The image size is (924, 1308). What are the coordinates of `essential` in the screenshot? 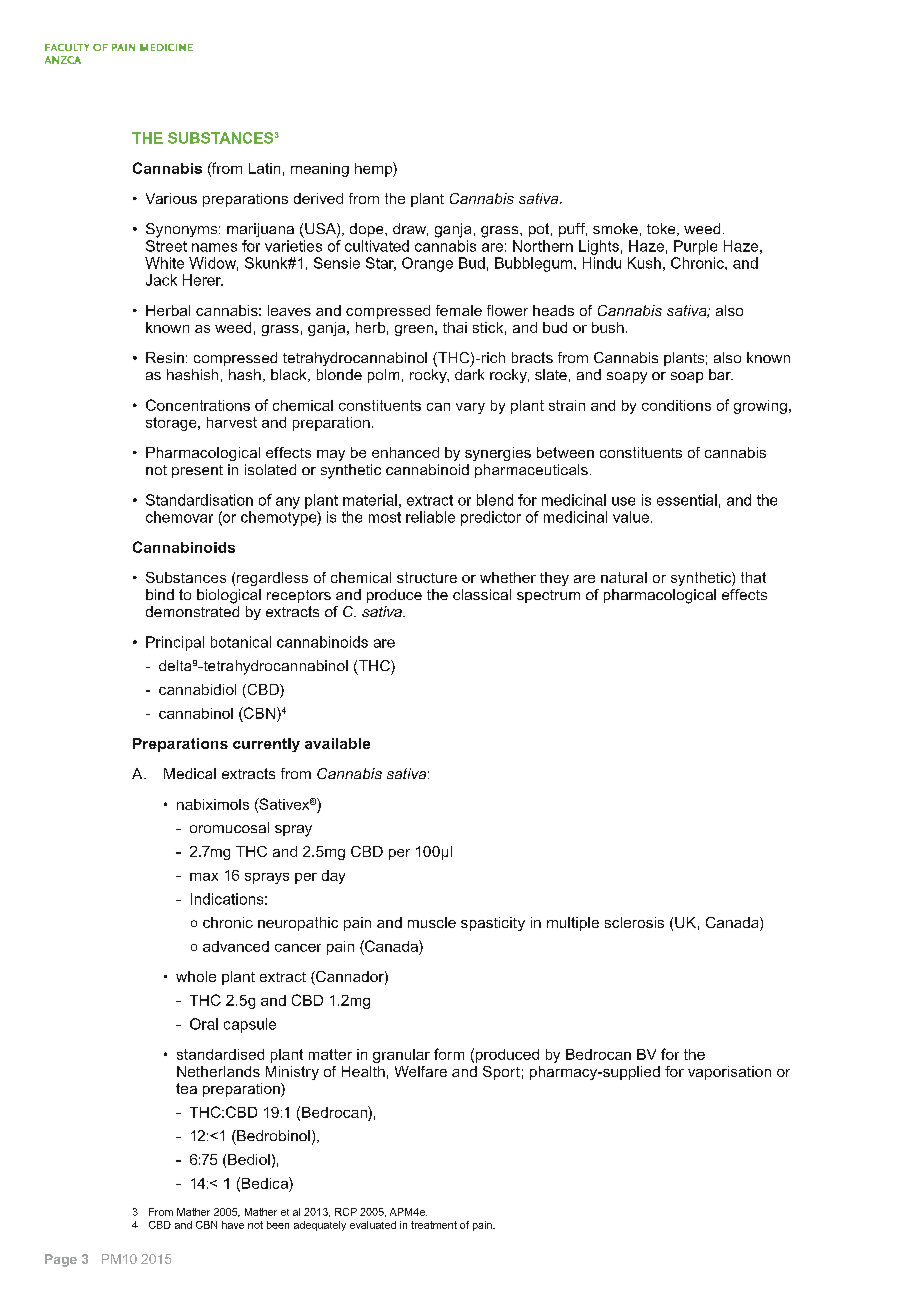 It's located at (687, 500).
